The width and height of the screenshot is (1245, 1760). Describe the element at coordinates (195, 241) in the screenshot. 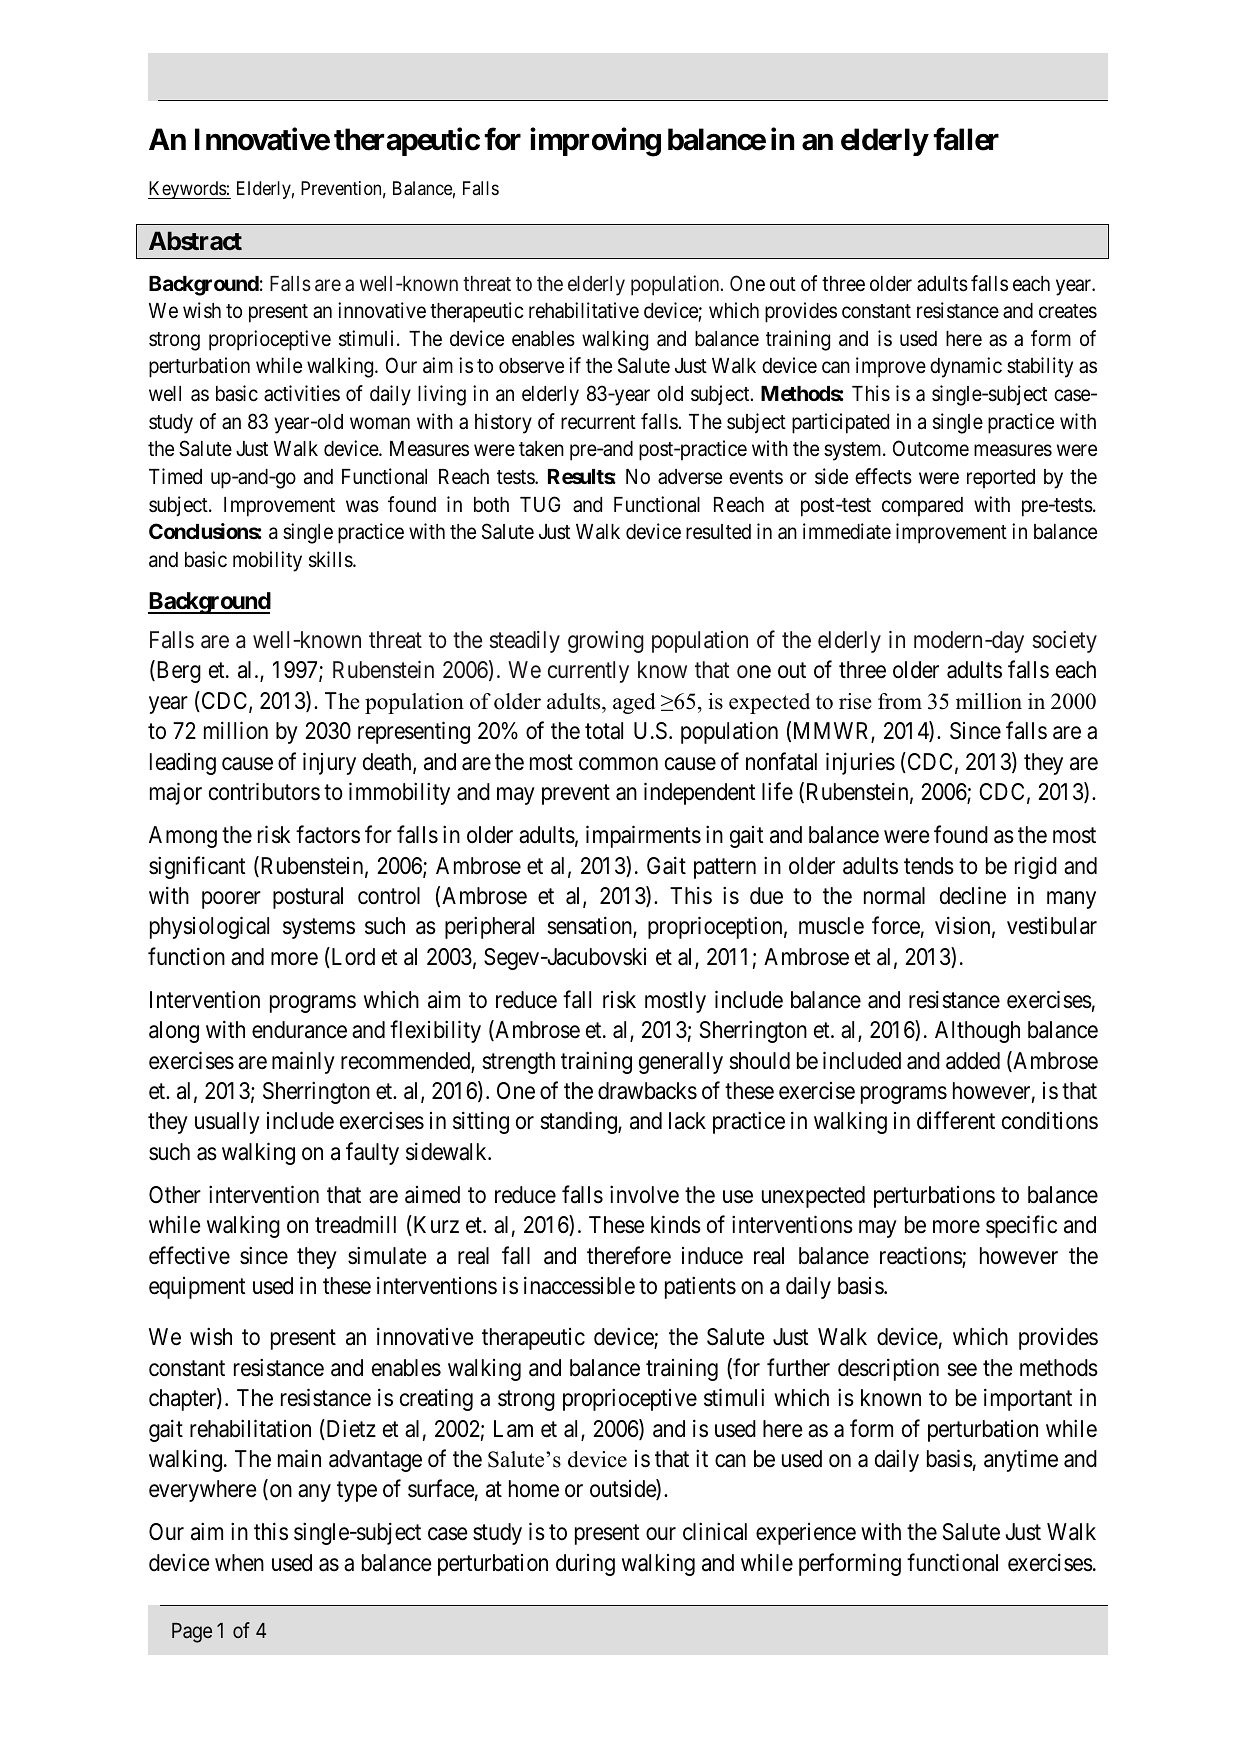

I see `Abstract` at that location.
